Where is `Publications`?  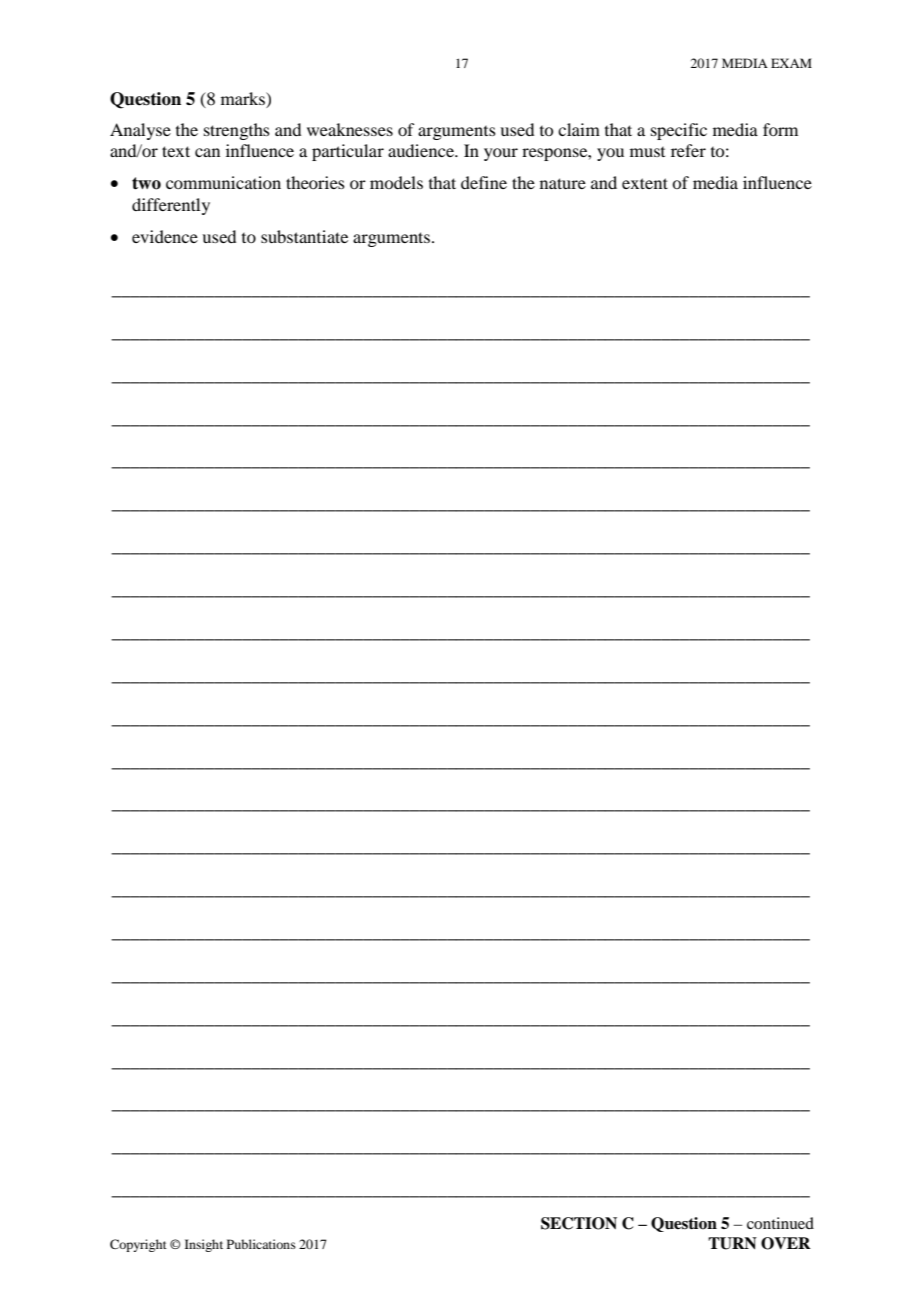
Publications is located at coordinates (261, 1244).
